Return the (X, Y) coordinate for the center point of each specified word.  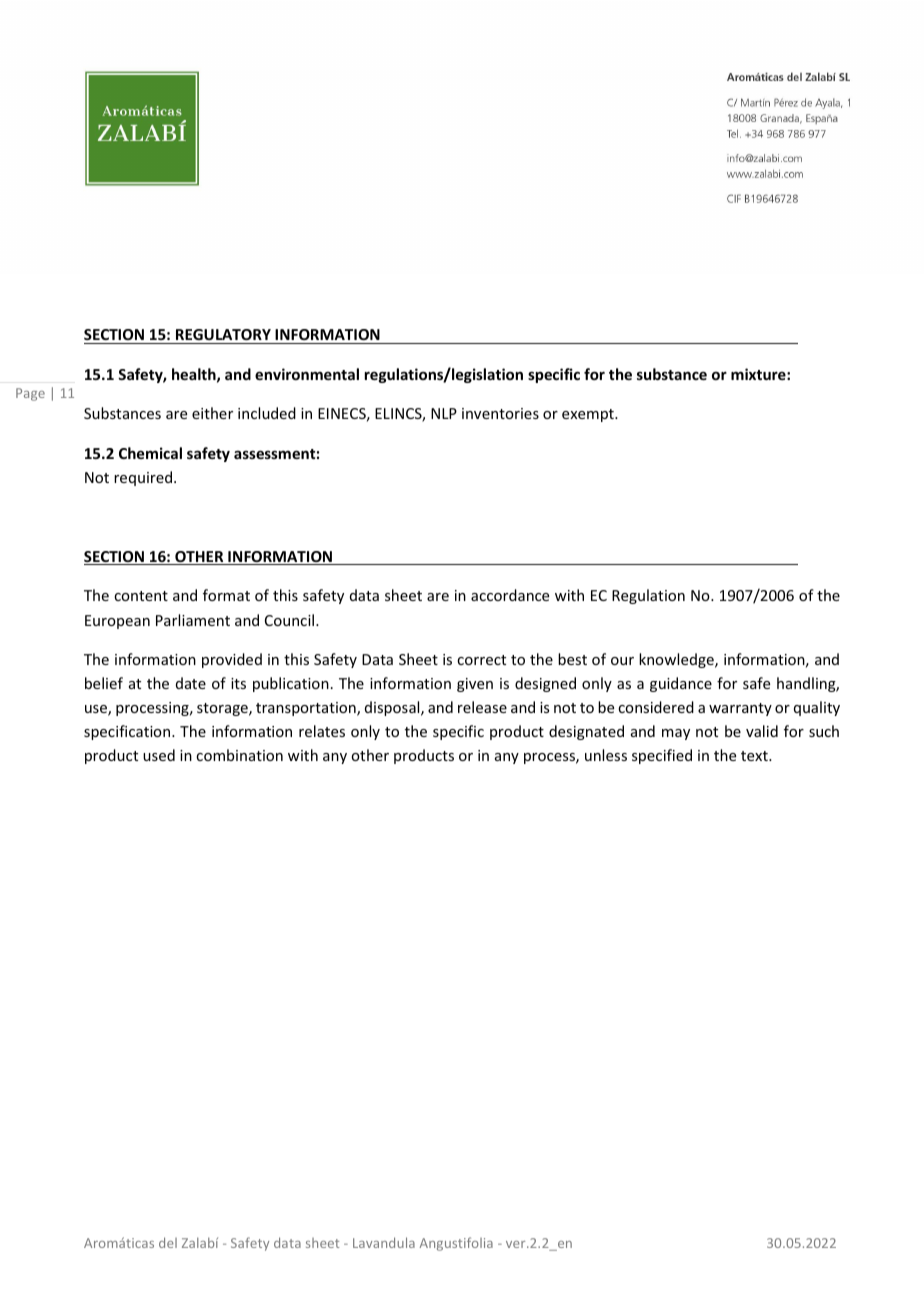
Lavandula (384, 1242)
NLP (444, 413)
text (755, 756)
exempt (589, 415)
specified (662, 756)
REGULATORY (223, 334)
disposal (393, 708)
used (159, 755)
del (168, 1242)
